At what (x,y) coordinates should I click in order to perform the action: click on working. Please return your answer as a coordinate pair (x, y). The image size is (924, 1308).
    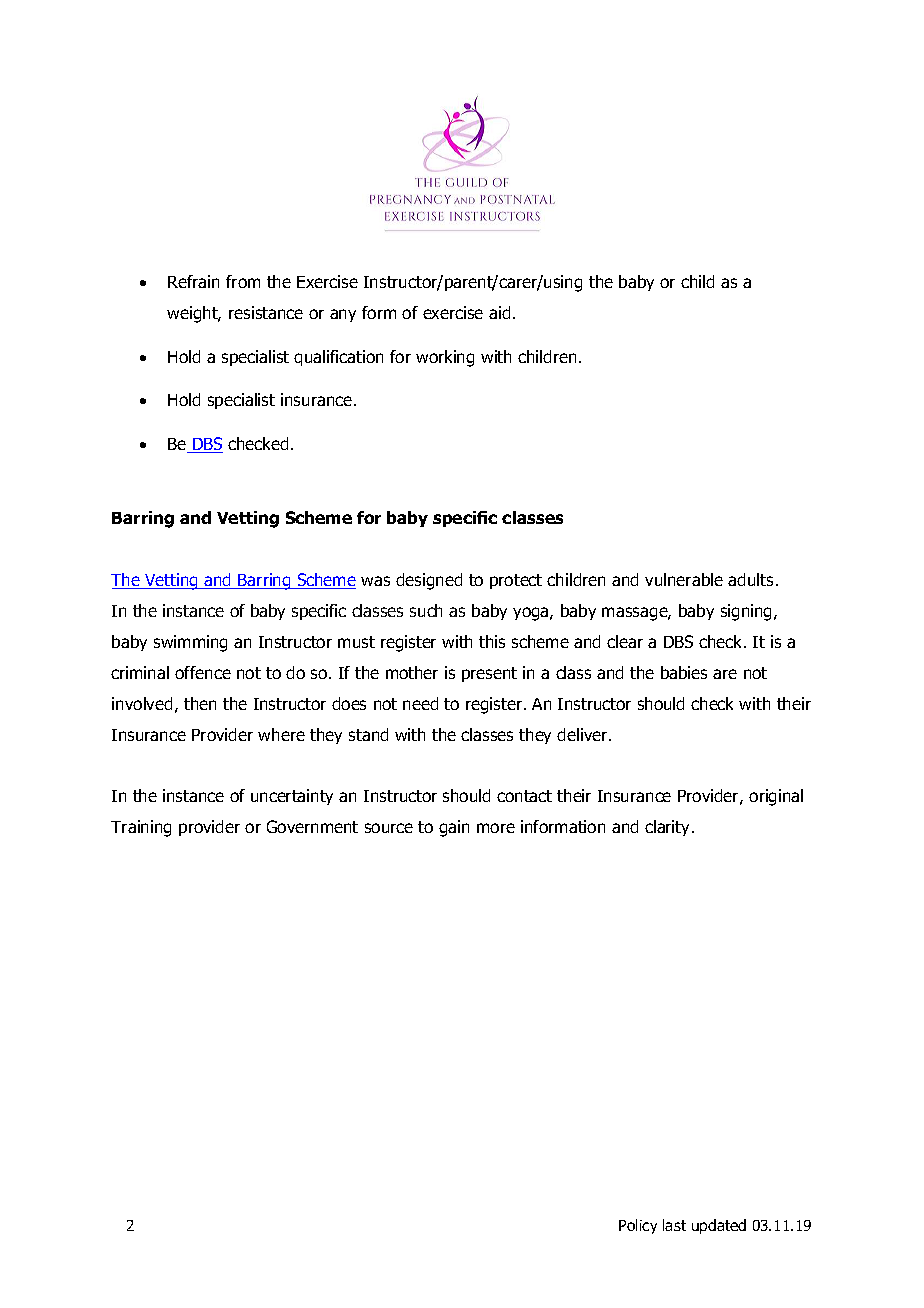
    Looking at the image, I should click on (445, 358).
